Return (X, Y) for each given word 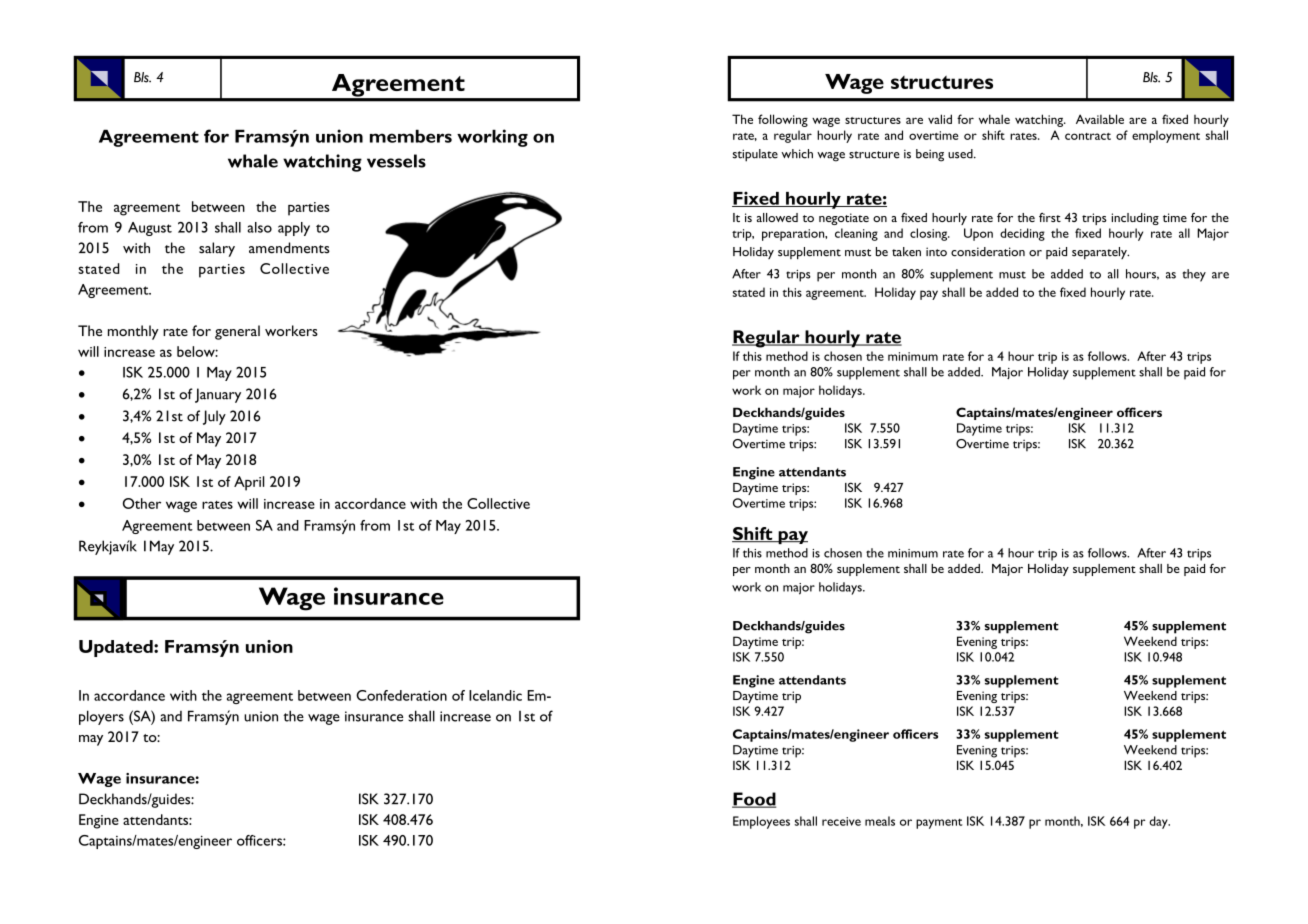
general (237, 332)
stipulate (755, 155)
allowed (777, 217)
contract (1088, 136)
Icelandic (495, 695)
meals (880, 821)
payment (939, 824)
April (249, 483)
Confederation (401, 695)
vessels (396, 161)
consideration (988, 252)
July (214, 417)
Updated (117, 648)
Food (754, 800)
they (1194, 275)
